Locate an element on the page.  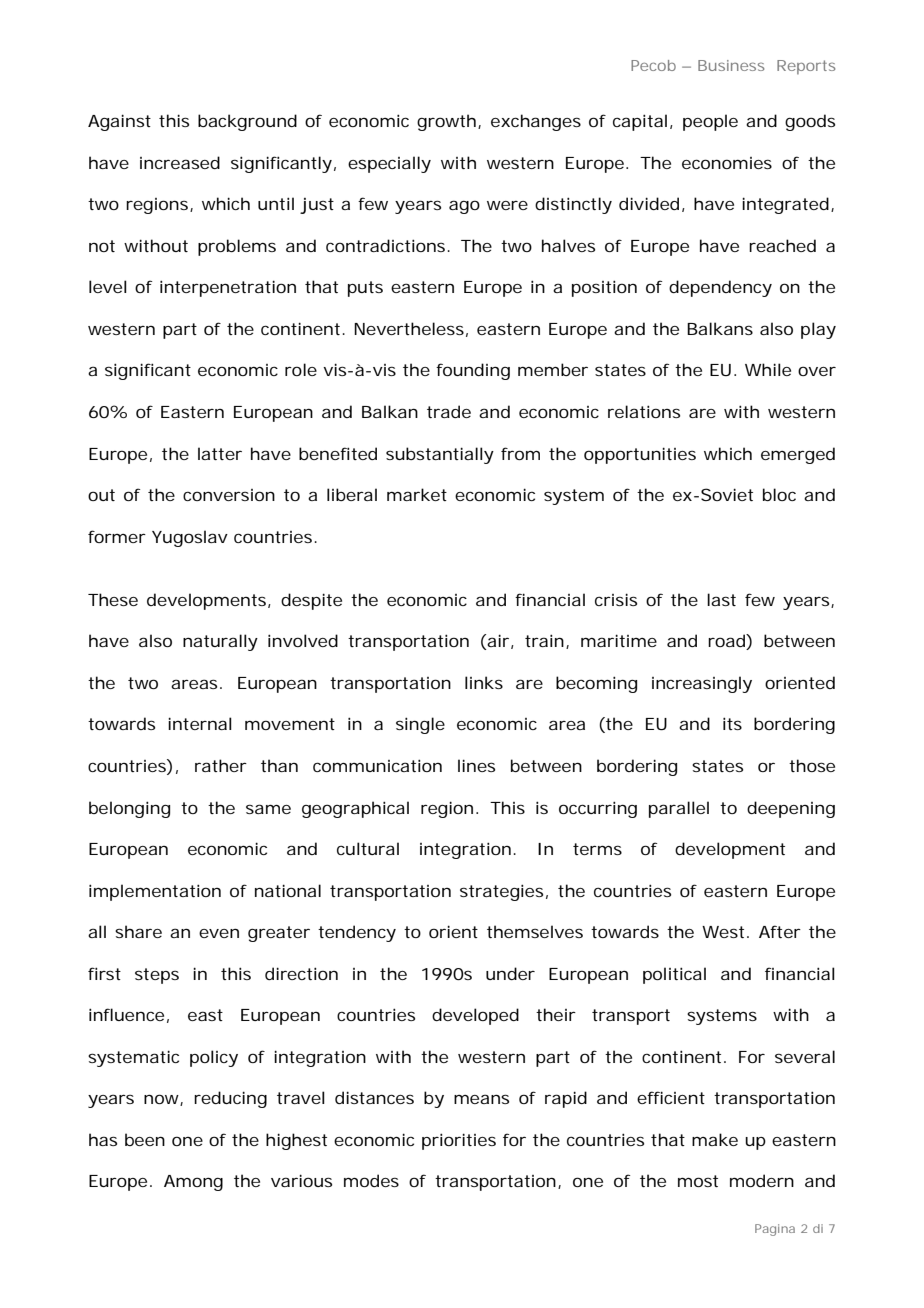
parallel is located at coordinates (679, 809).
